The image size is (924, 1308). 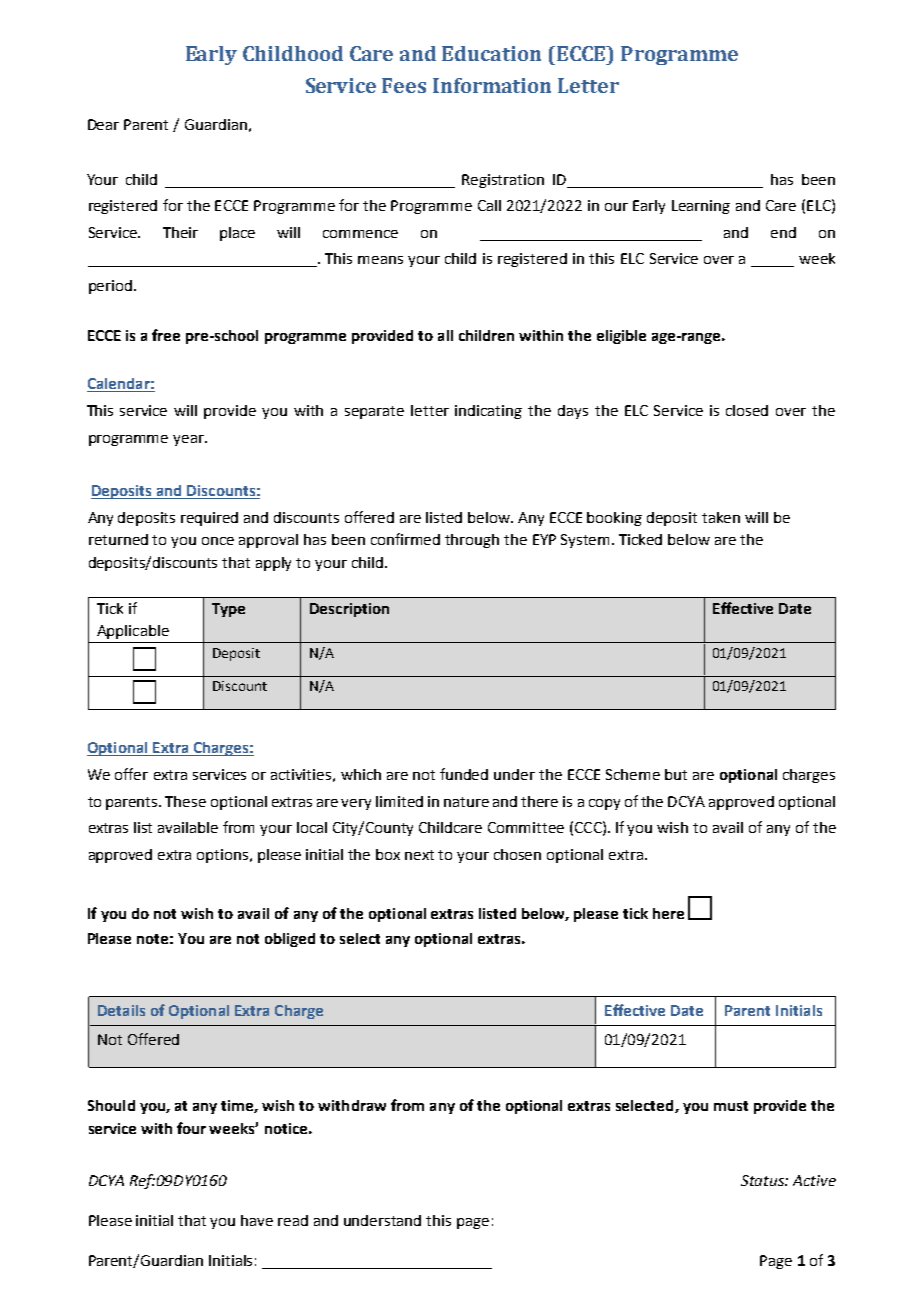 I want to click on These, so click(x=185, y=801).
